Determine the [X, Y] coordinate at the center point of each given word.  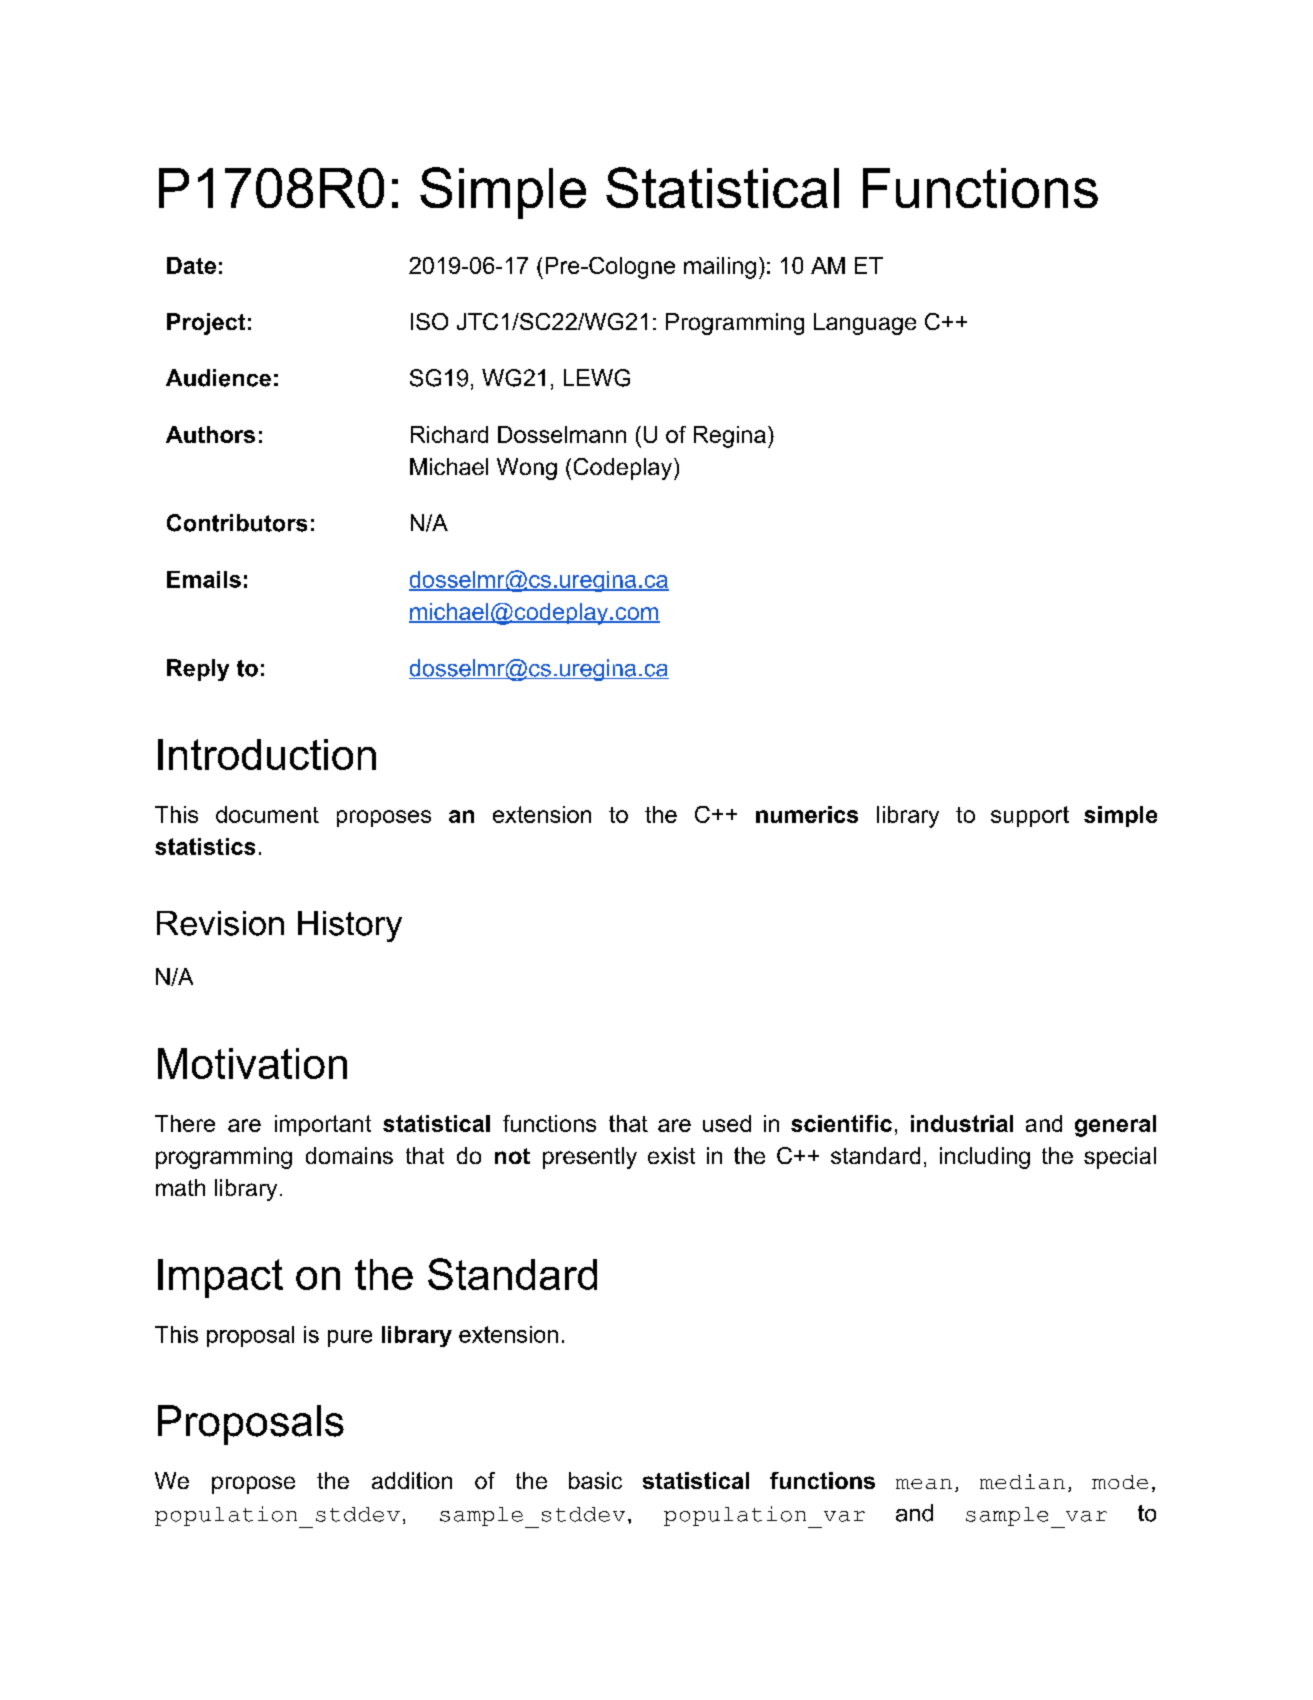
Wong [527, 469]
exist [671, 1155]
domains [349, 1155]
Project [206, 324]
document [267, 814]
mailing [720, 268]
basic [595, 1480]
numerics [807, 814]
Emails [204, 579]
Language [865, 324]
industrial [962, 1123]
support [1030, 816]
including [985, 1158]
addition [412, 1480]
